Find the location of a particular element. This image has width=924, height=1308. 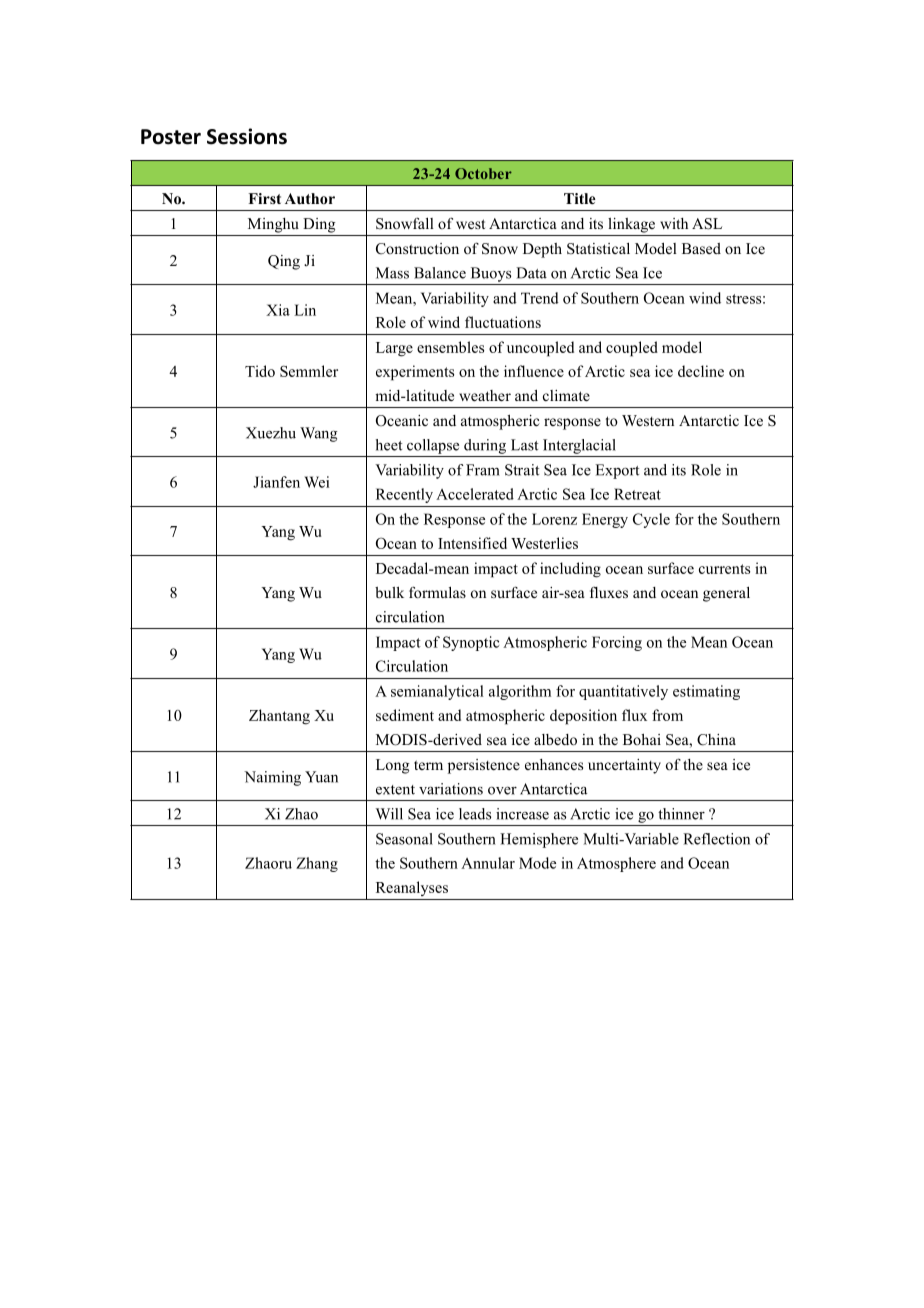

with is located at coordinates (674, 223).
